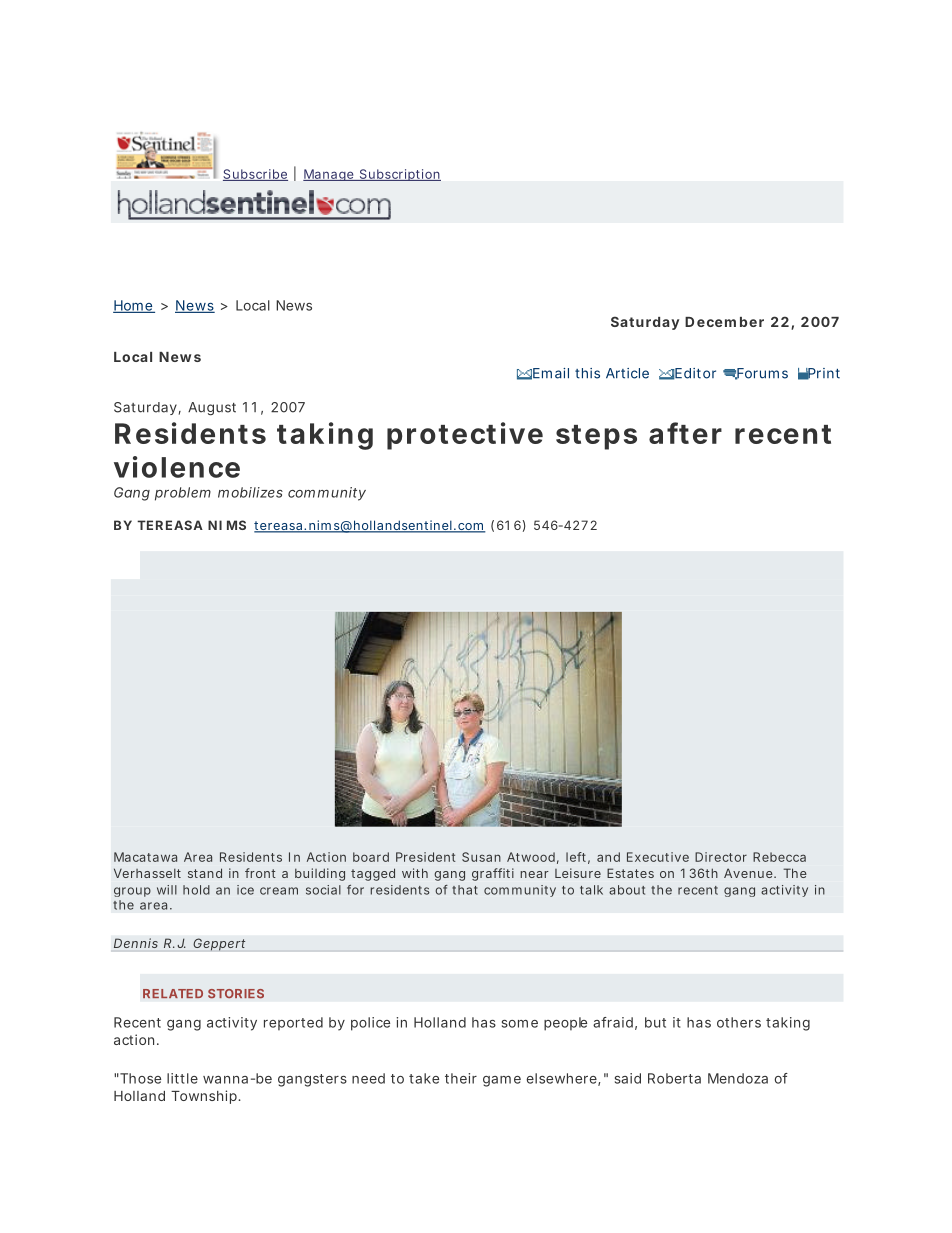 This image has height=1233, width=952. What do you see at coordinates (182, 1078) in the image?
I see `little` at bounding box center [182, 1078].
